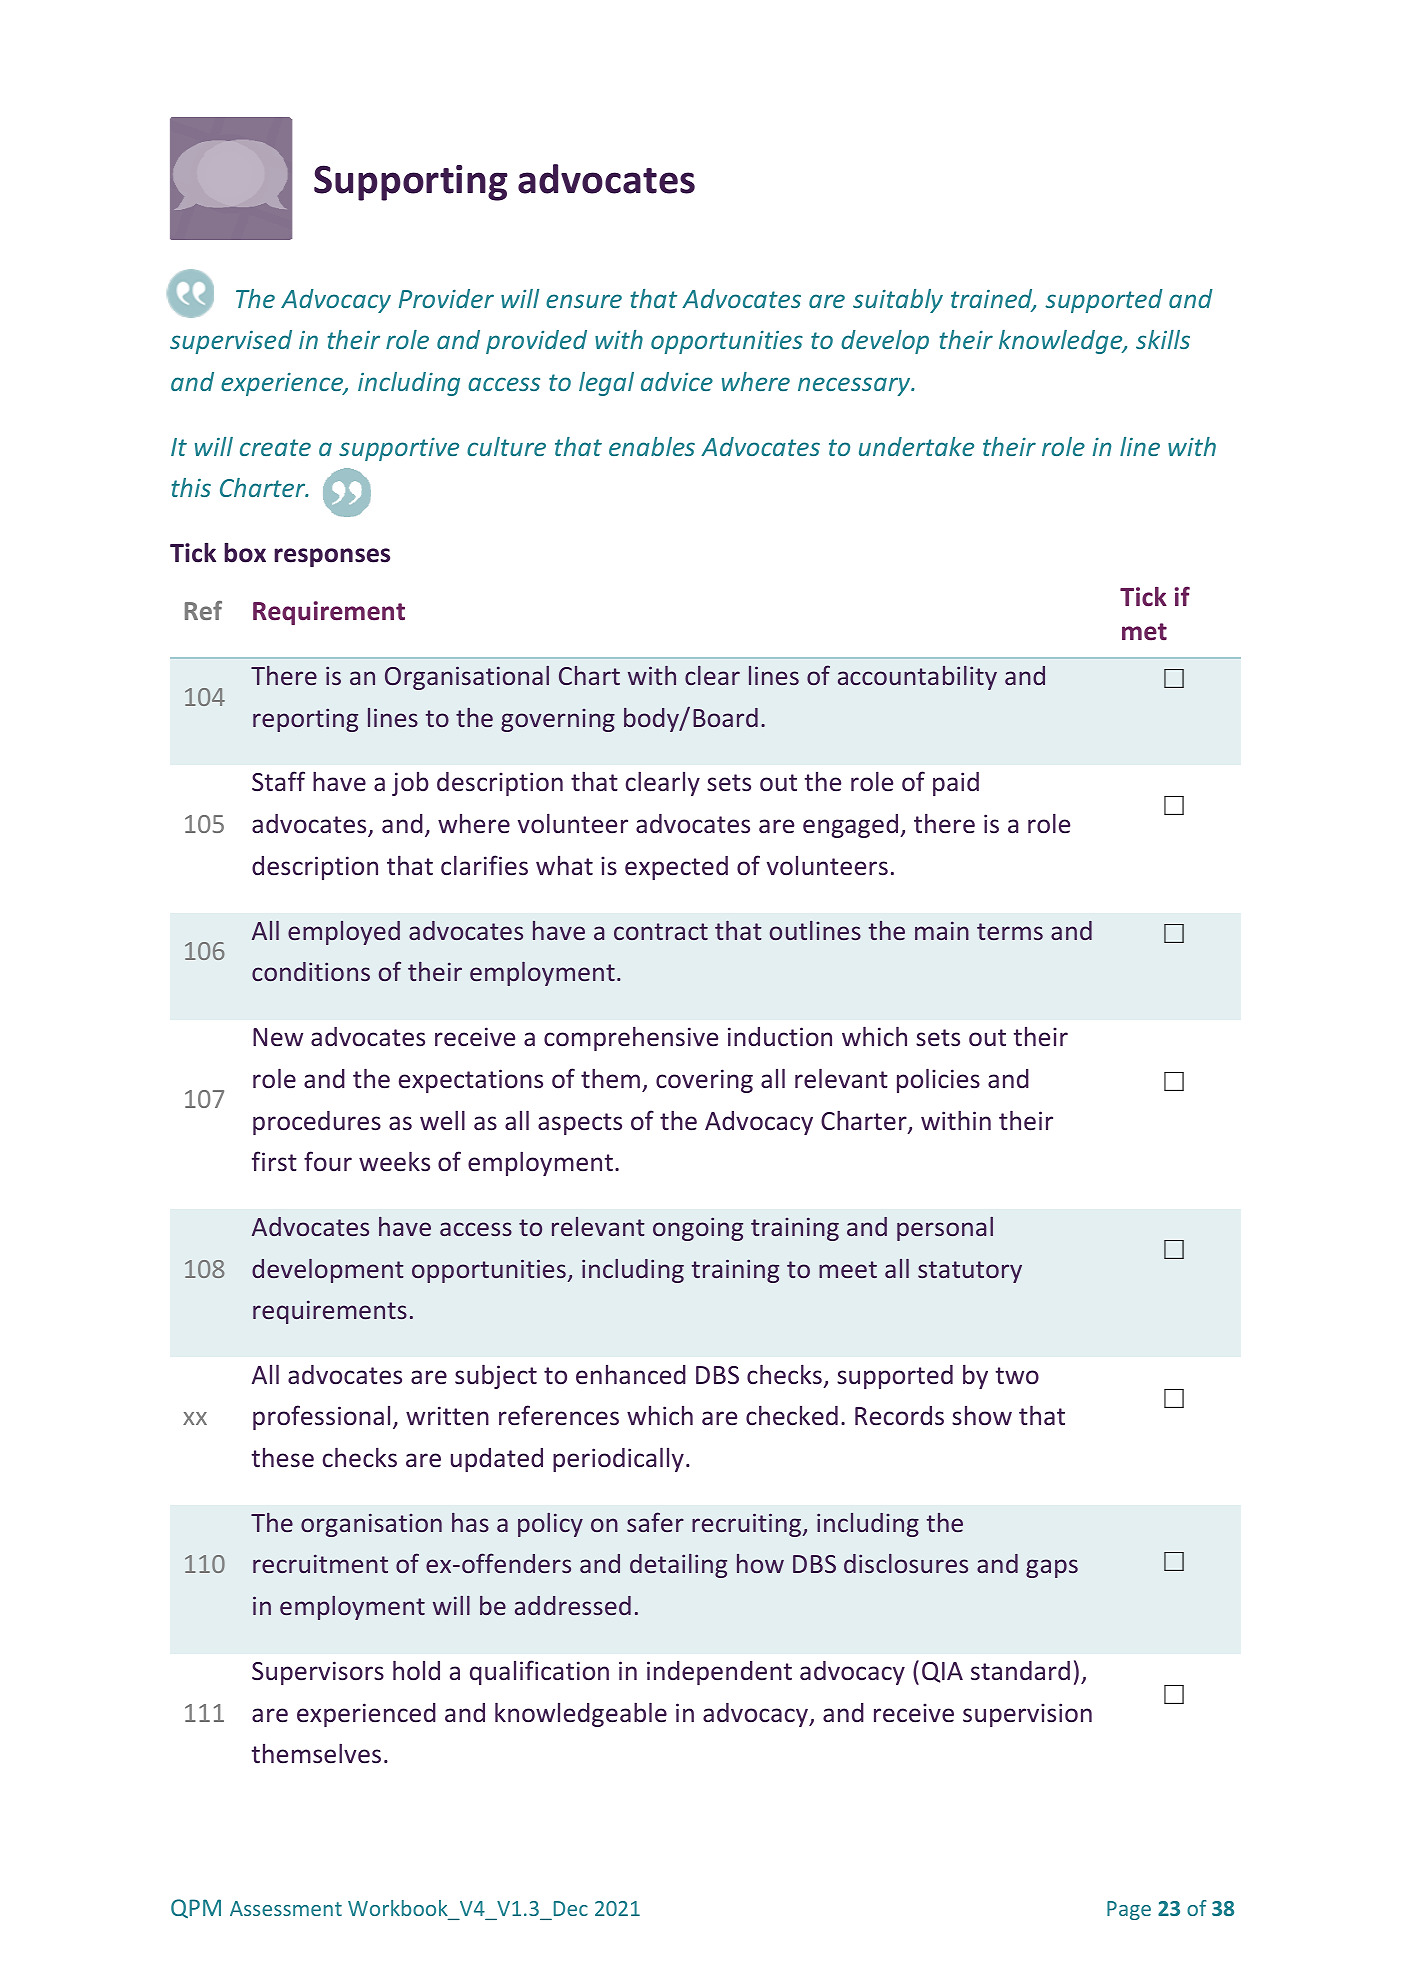  I want to click on expected, so click(676, 868).
